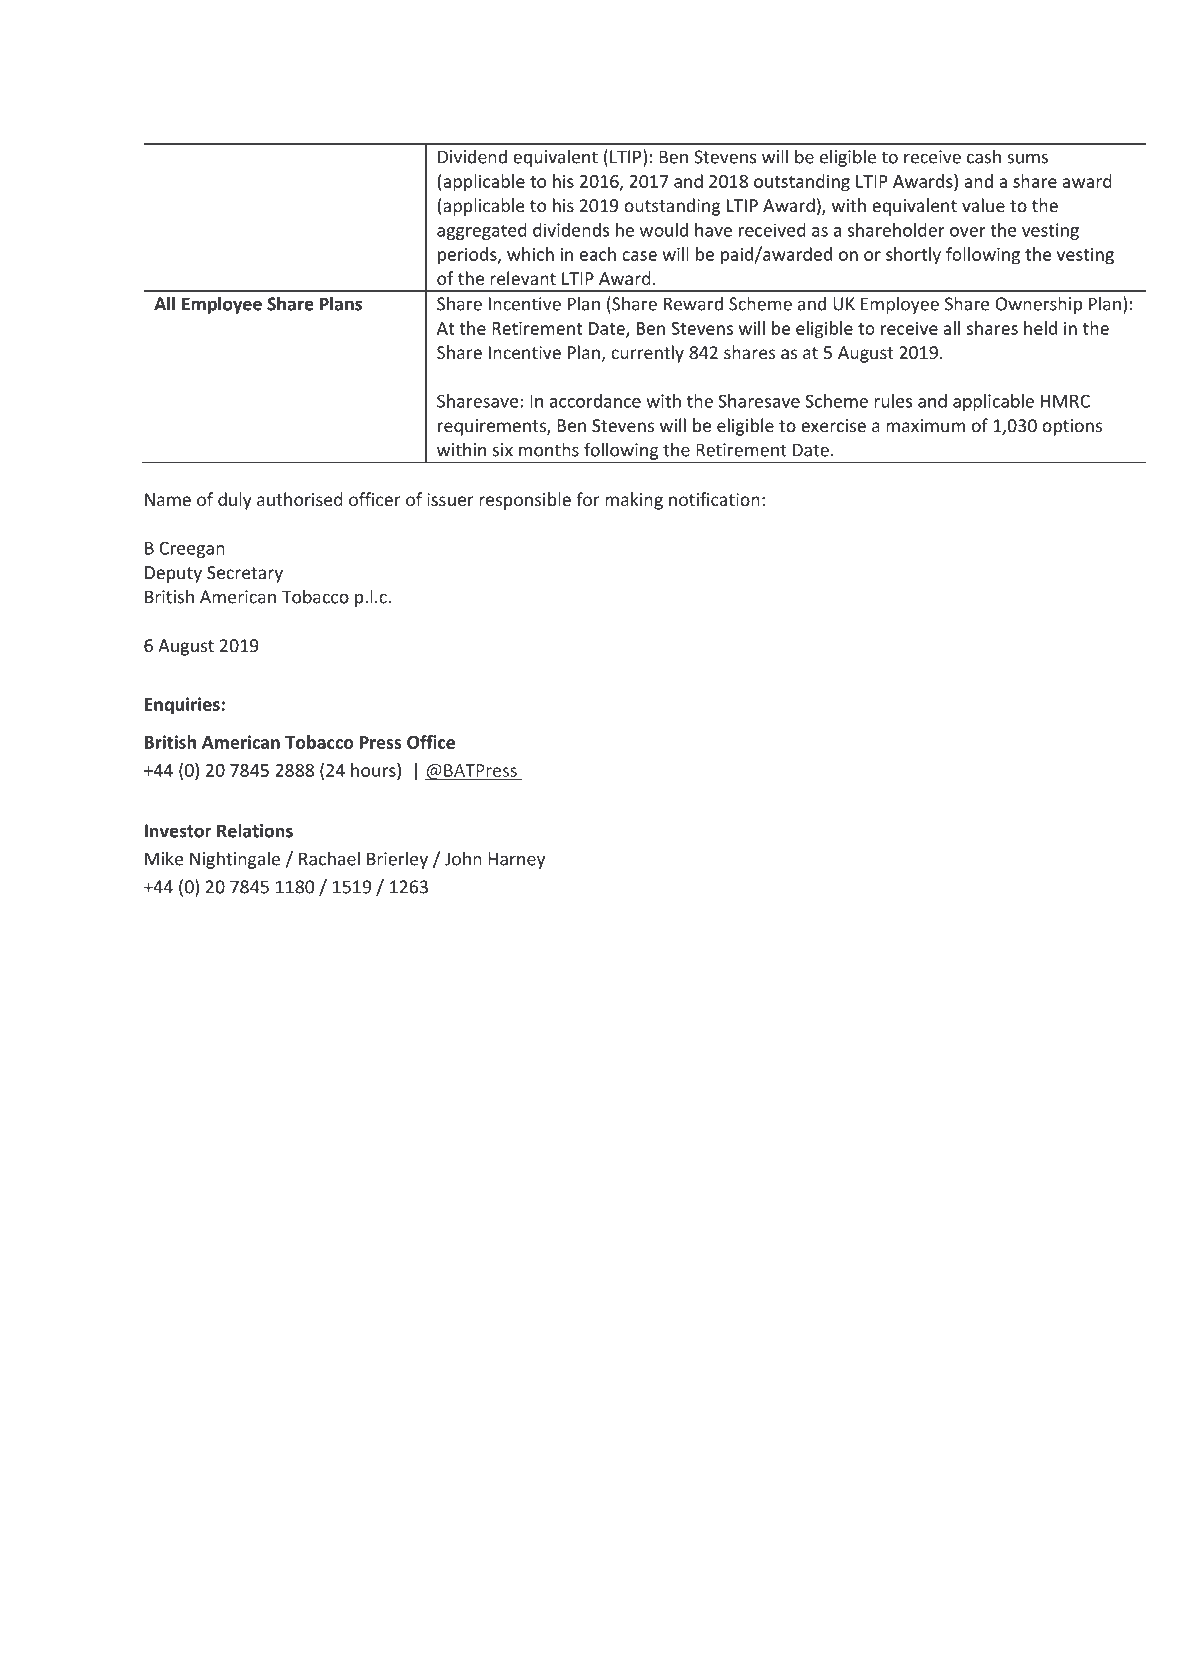 The width and height of the screenshot is (1186, 1678). I want to click on cash, so click(984, 156).
